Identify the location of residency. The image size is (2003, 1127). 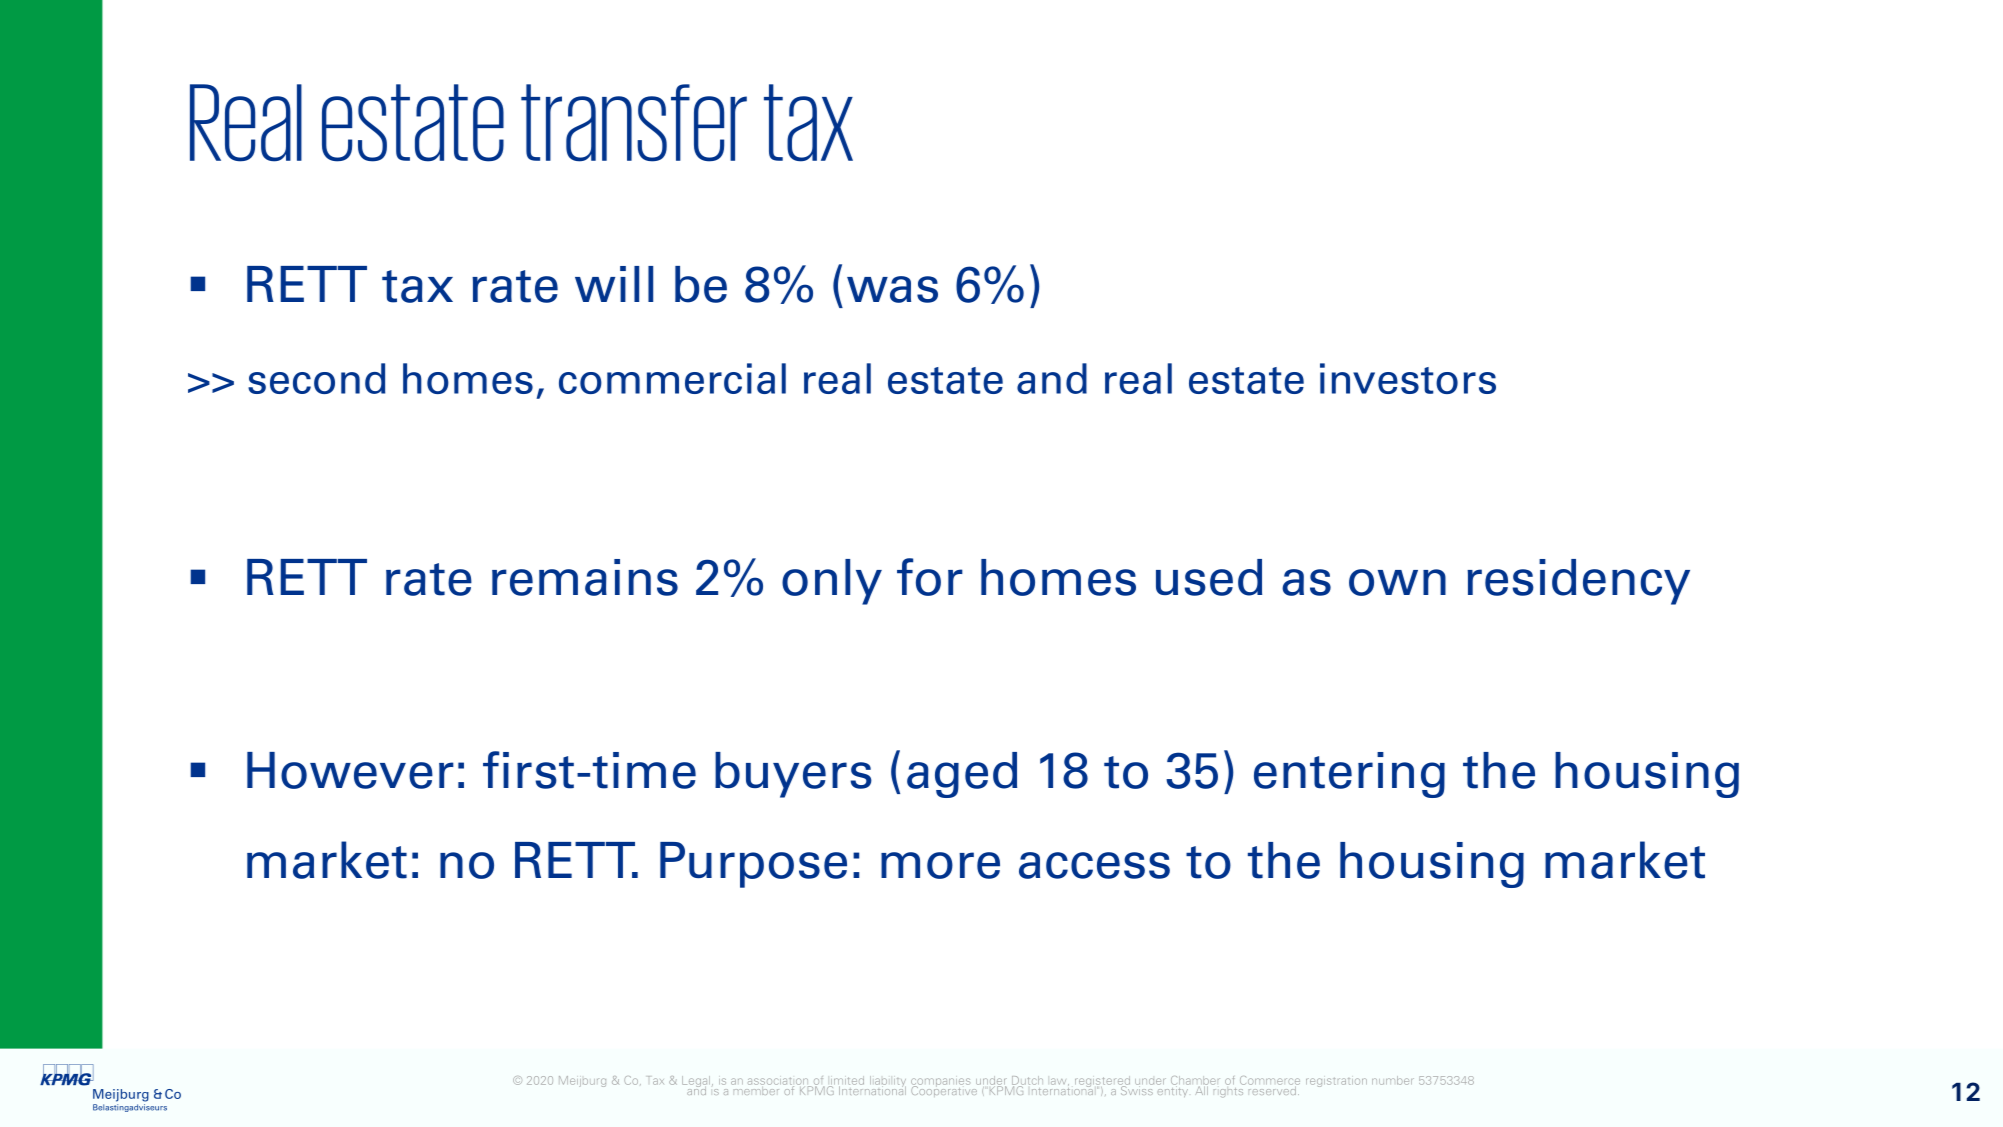
(1578, 582).
